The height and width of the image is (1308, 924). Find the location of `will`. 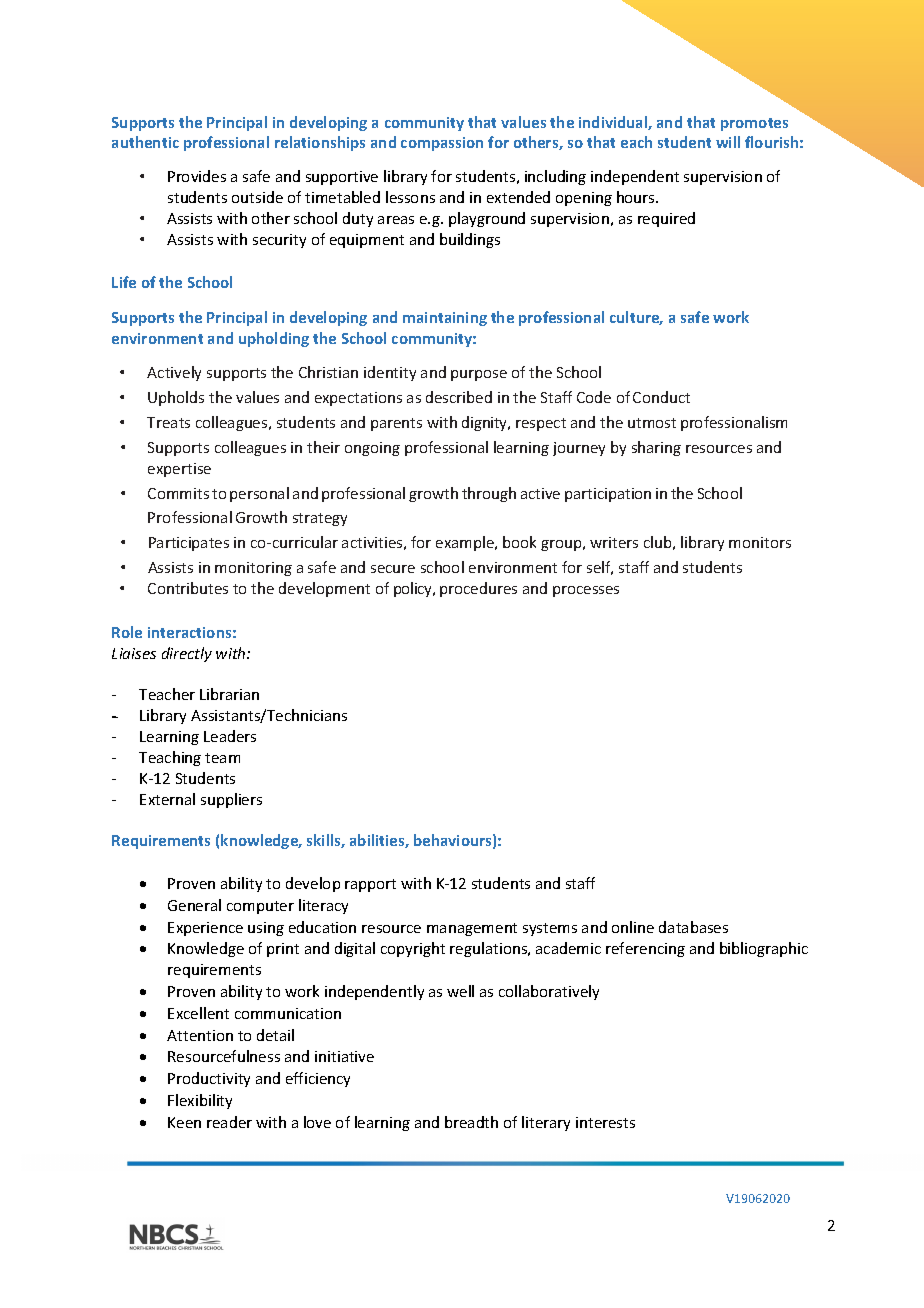

will is located at coordinates (728, 142).
